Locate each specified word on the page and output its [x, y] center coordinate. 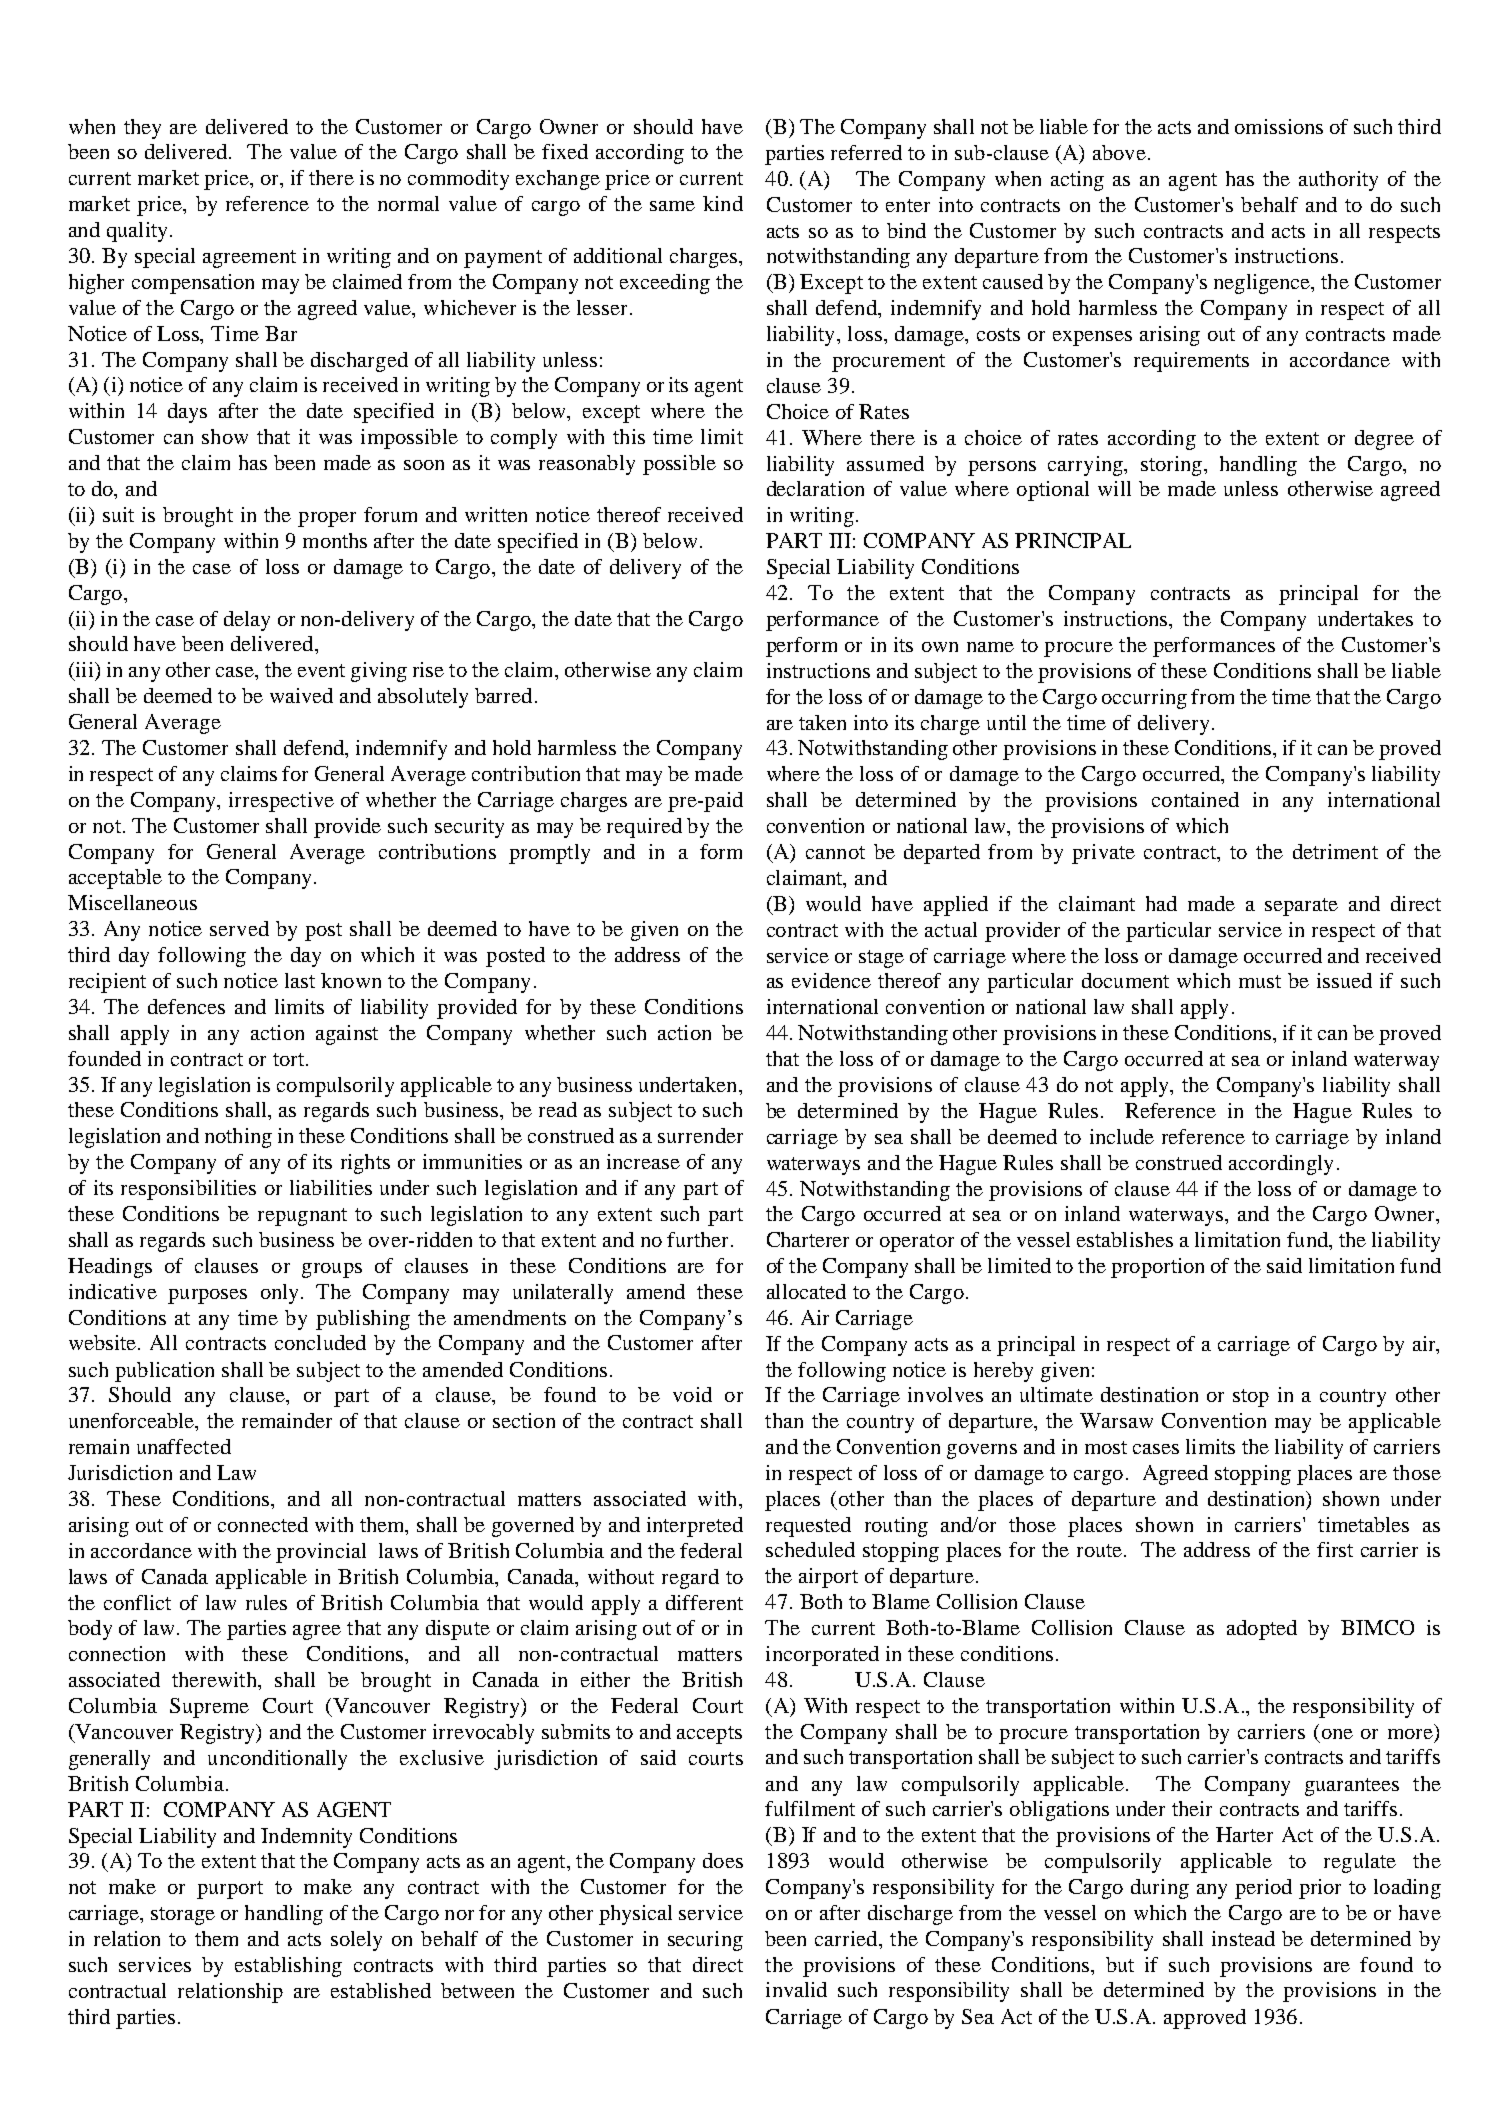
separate [1301, 907]
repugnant [302, 1217]
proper [327, 519]
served [239, 928]
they [142, 129]
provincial [321, 1553]
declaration [815, 488]
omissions [1279, 126]
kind [723, 203]
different [704, 1602]
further [699, 1239]
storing [1171, 466]
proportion [1157, 1268]
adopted [1262, 1630]
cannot [835, 852]
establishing [288, 1967]
